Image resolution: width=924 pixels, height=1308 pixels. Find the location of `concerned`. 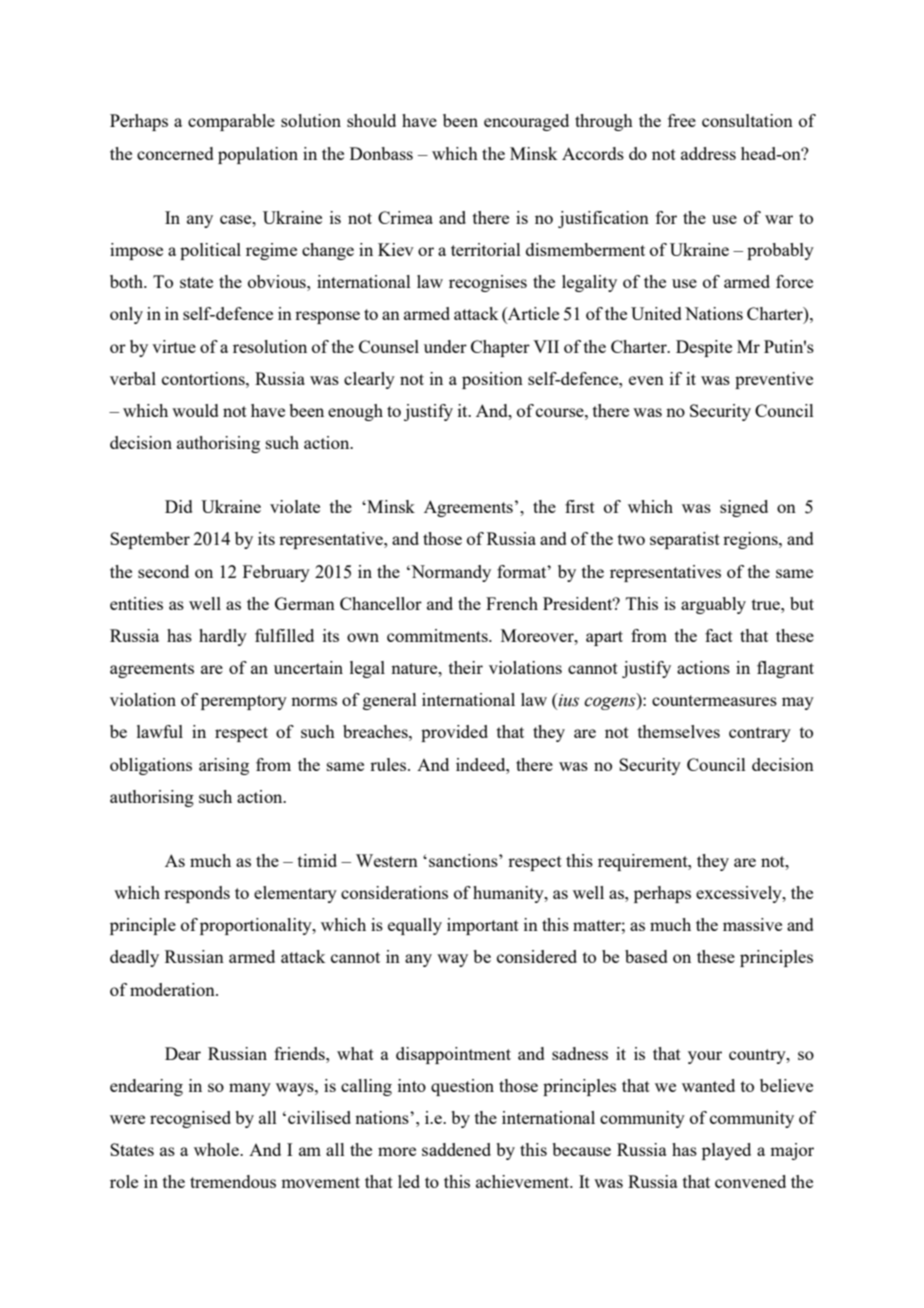

concerned is located at coordinates (175, 153).
